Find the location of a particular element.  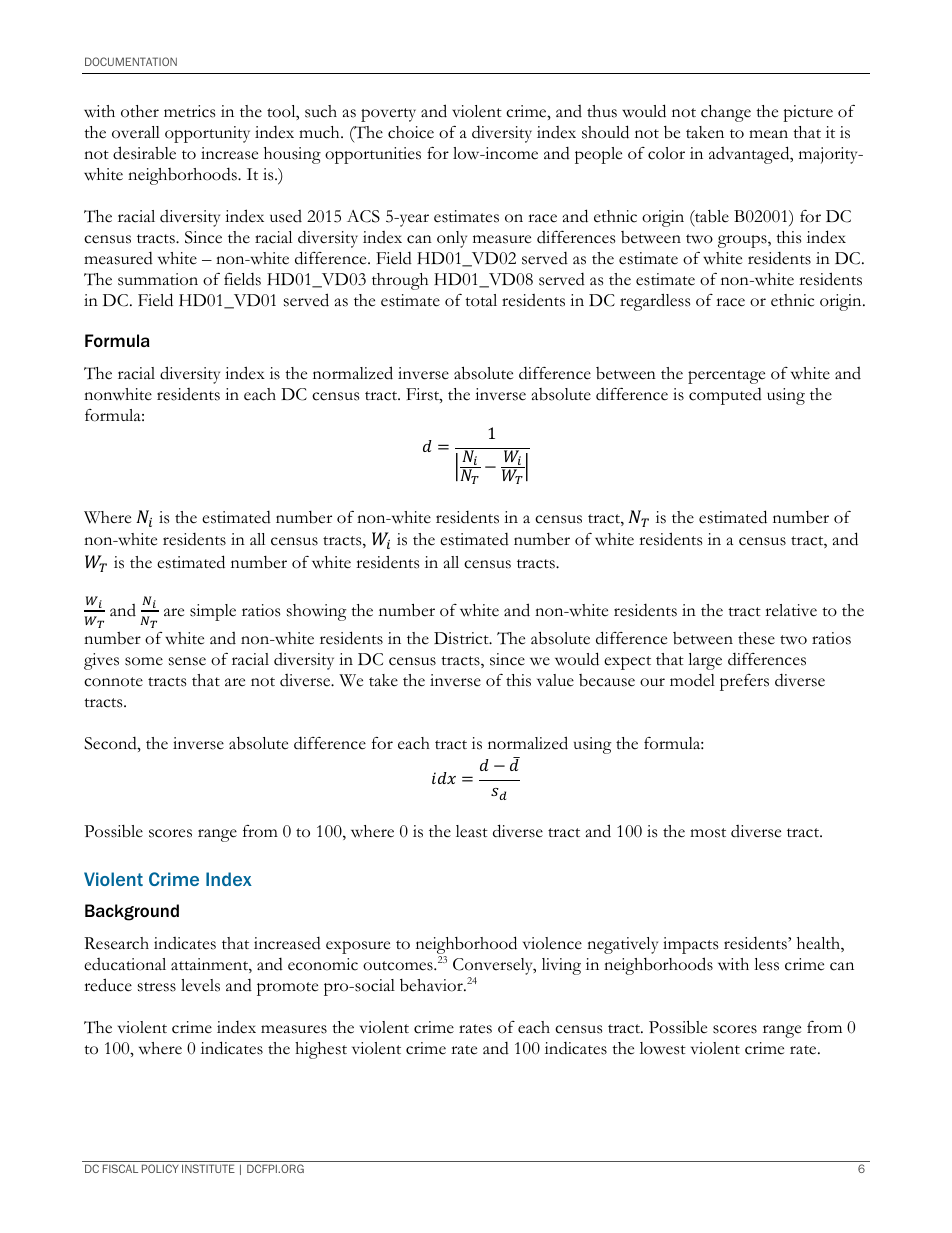

least is located at coordinates (472, 831).
